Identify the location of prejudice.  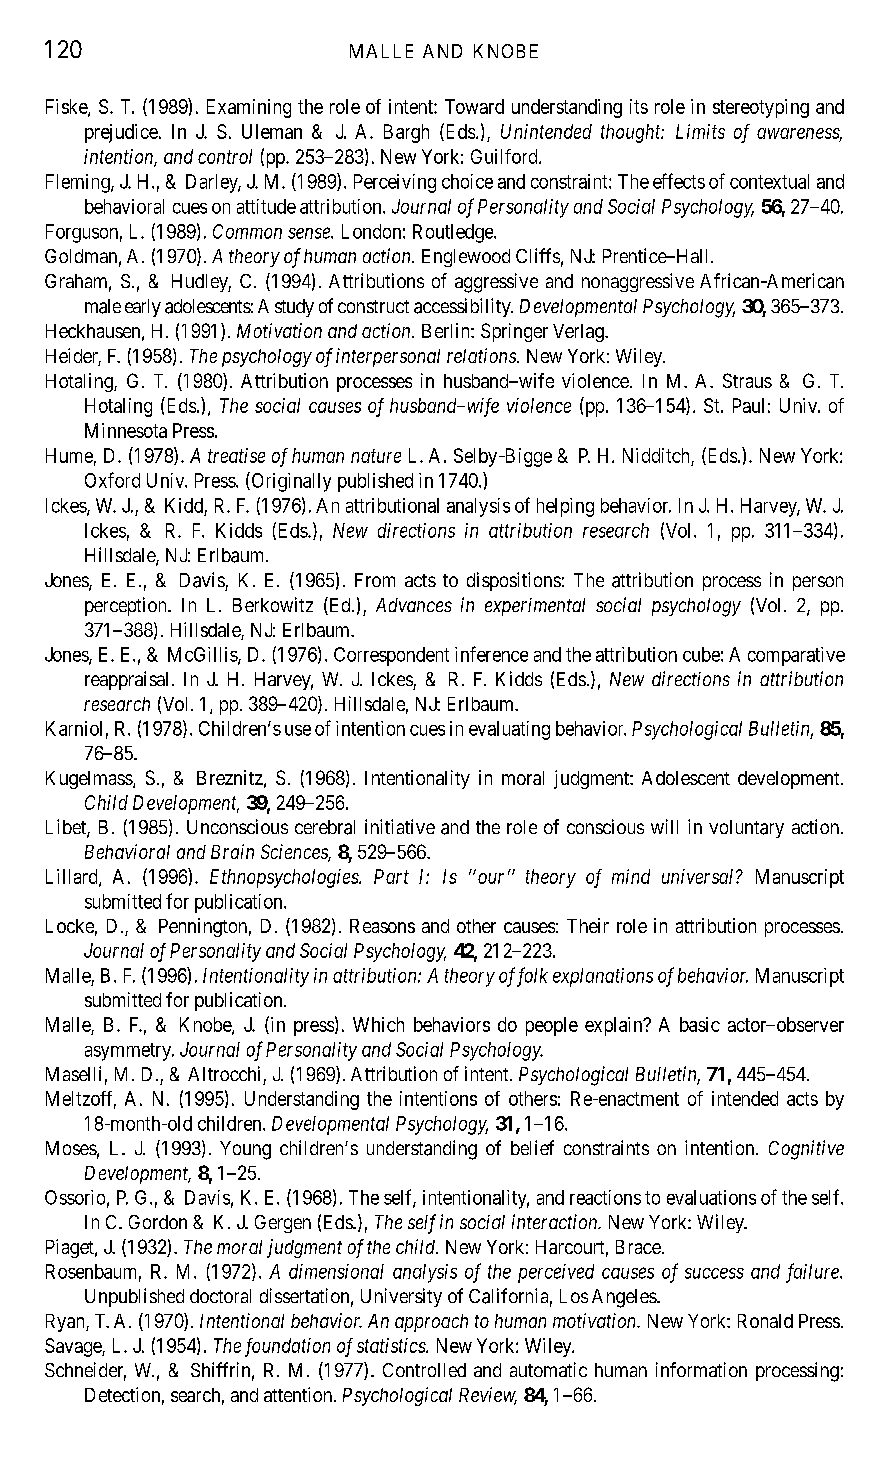
(121, 133).
